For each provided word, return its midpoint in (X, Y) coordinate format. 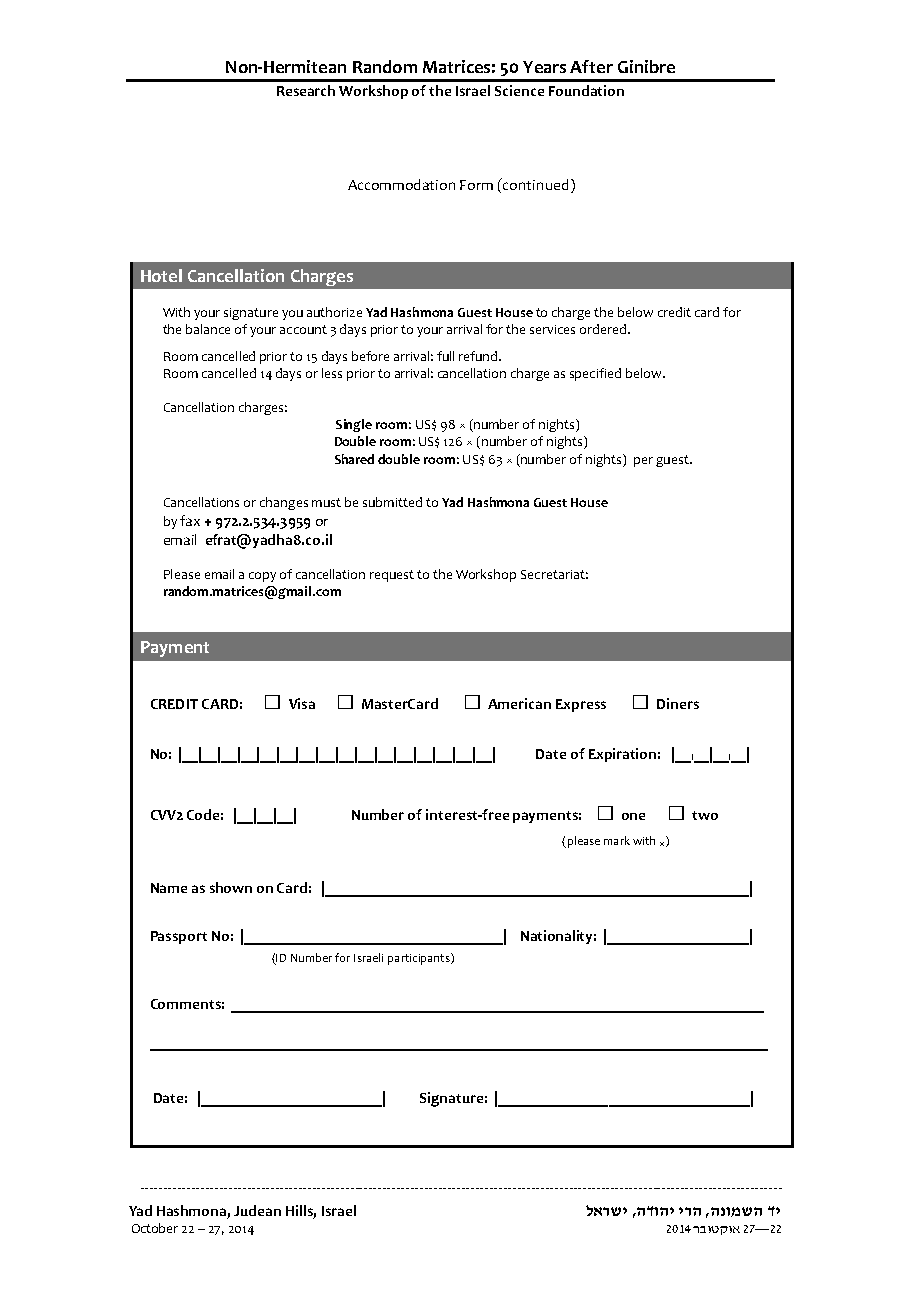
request (392, 576)
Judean (257, 1210)
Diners (678, 703)
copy (262, 577)
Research (306, 90)
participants (420, 959)
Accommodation (401, 184)
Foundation (586, 90)
